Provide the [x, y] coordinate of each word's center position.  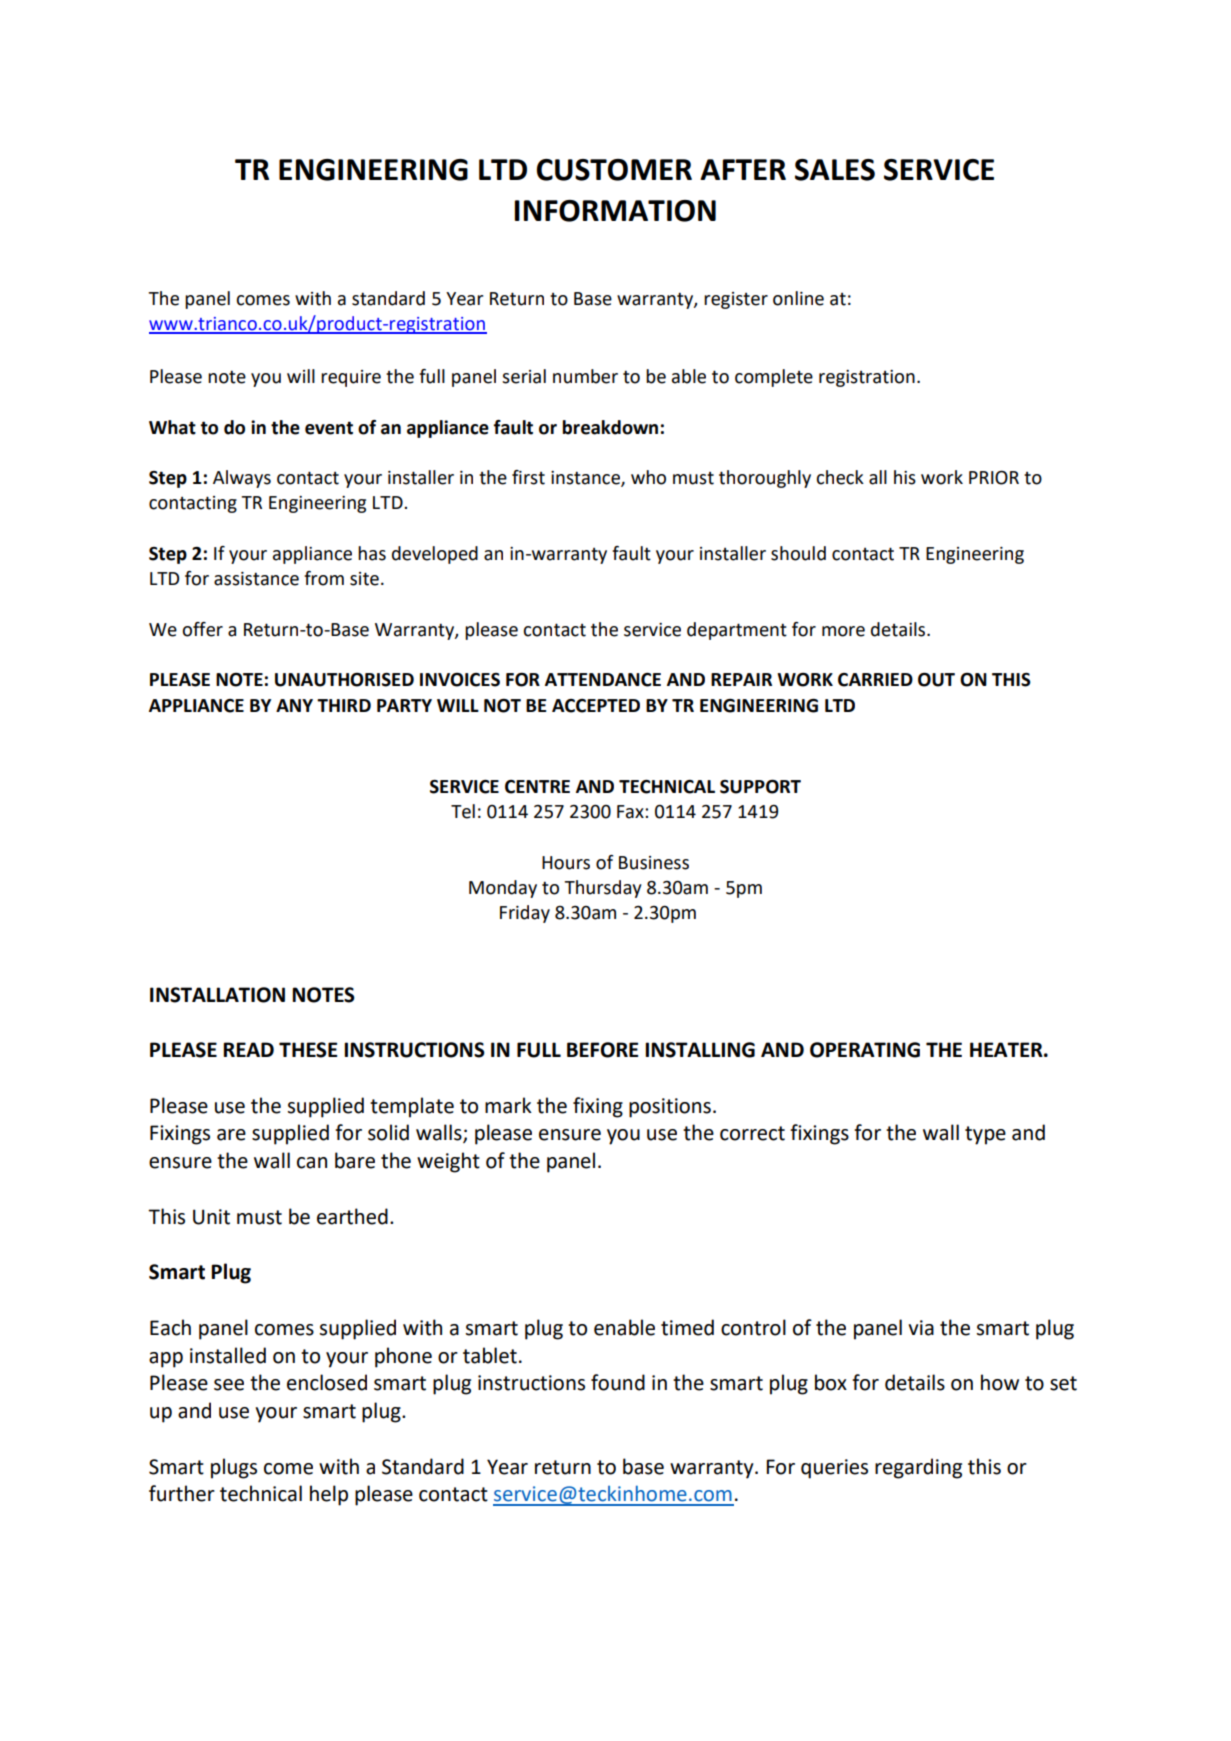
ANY [294, 705]
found [618, 1382]
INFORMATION [615, 211]
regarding [918, 1468]
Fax [631, 812]
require [351, 378]
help [329, 1495]
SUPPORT [760, 786]
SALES [835, 170]
